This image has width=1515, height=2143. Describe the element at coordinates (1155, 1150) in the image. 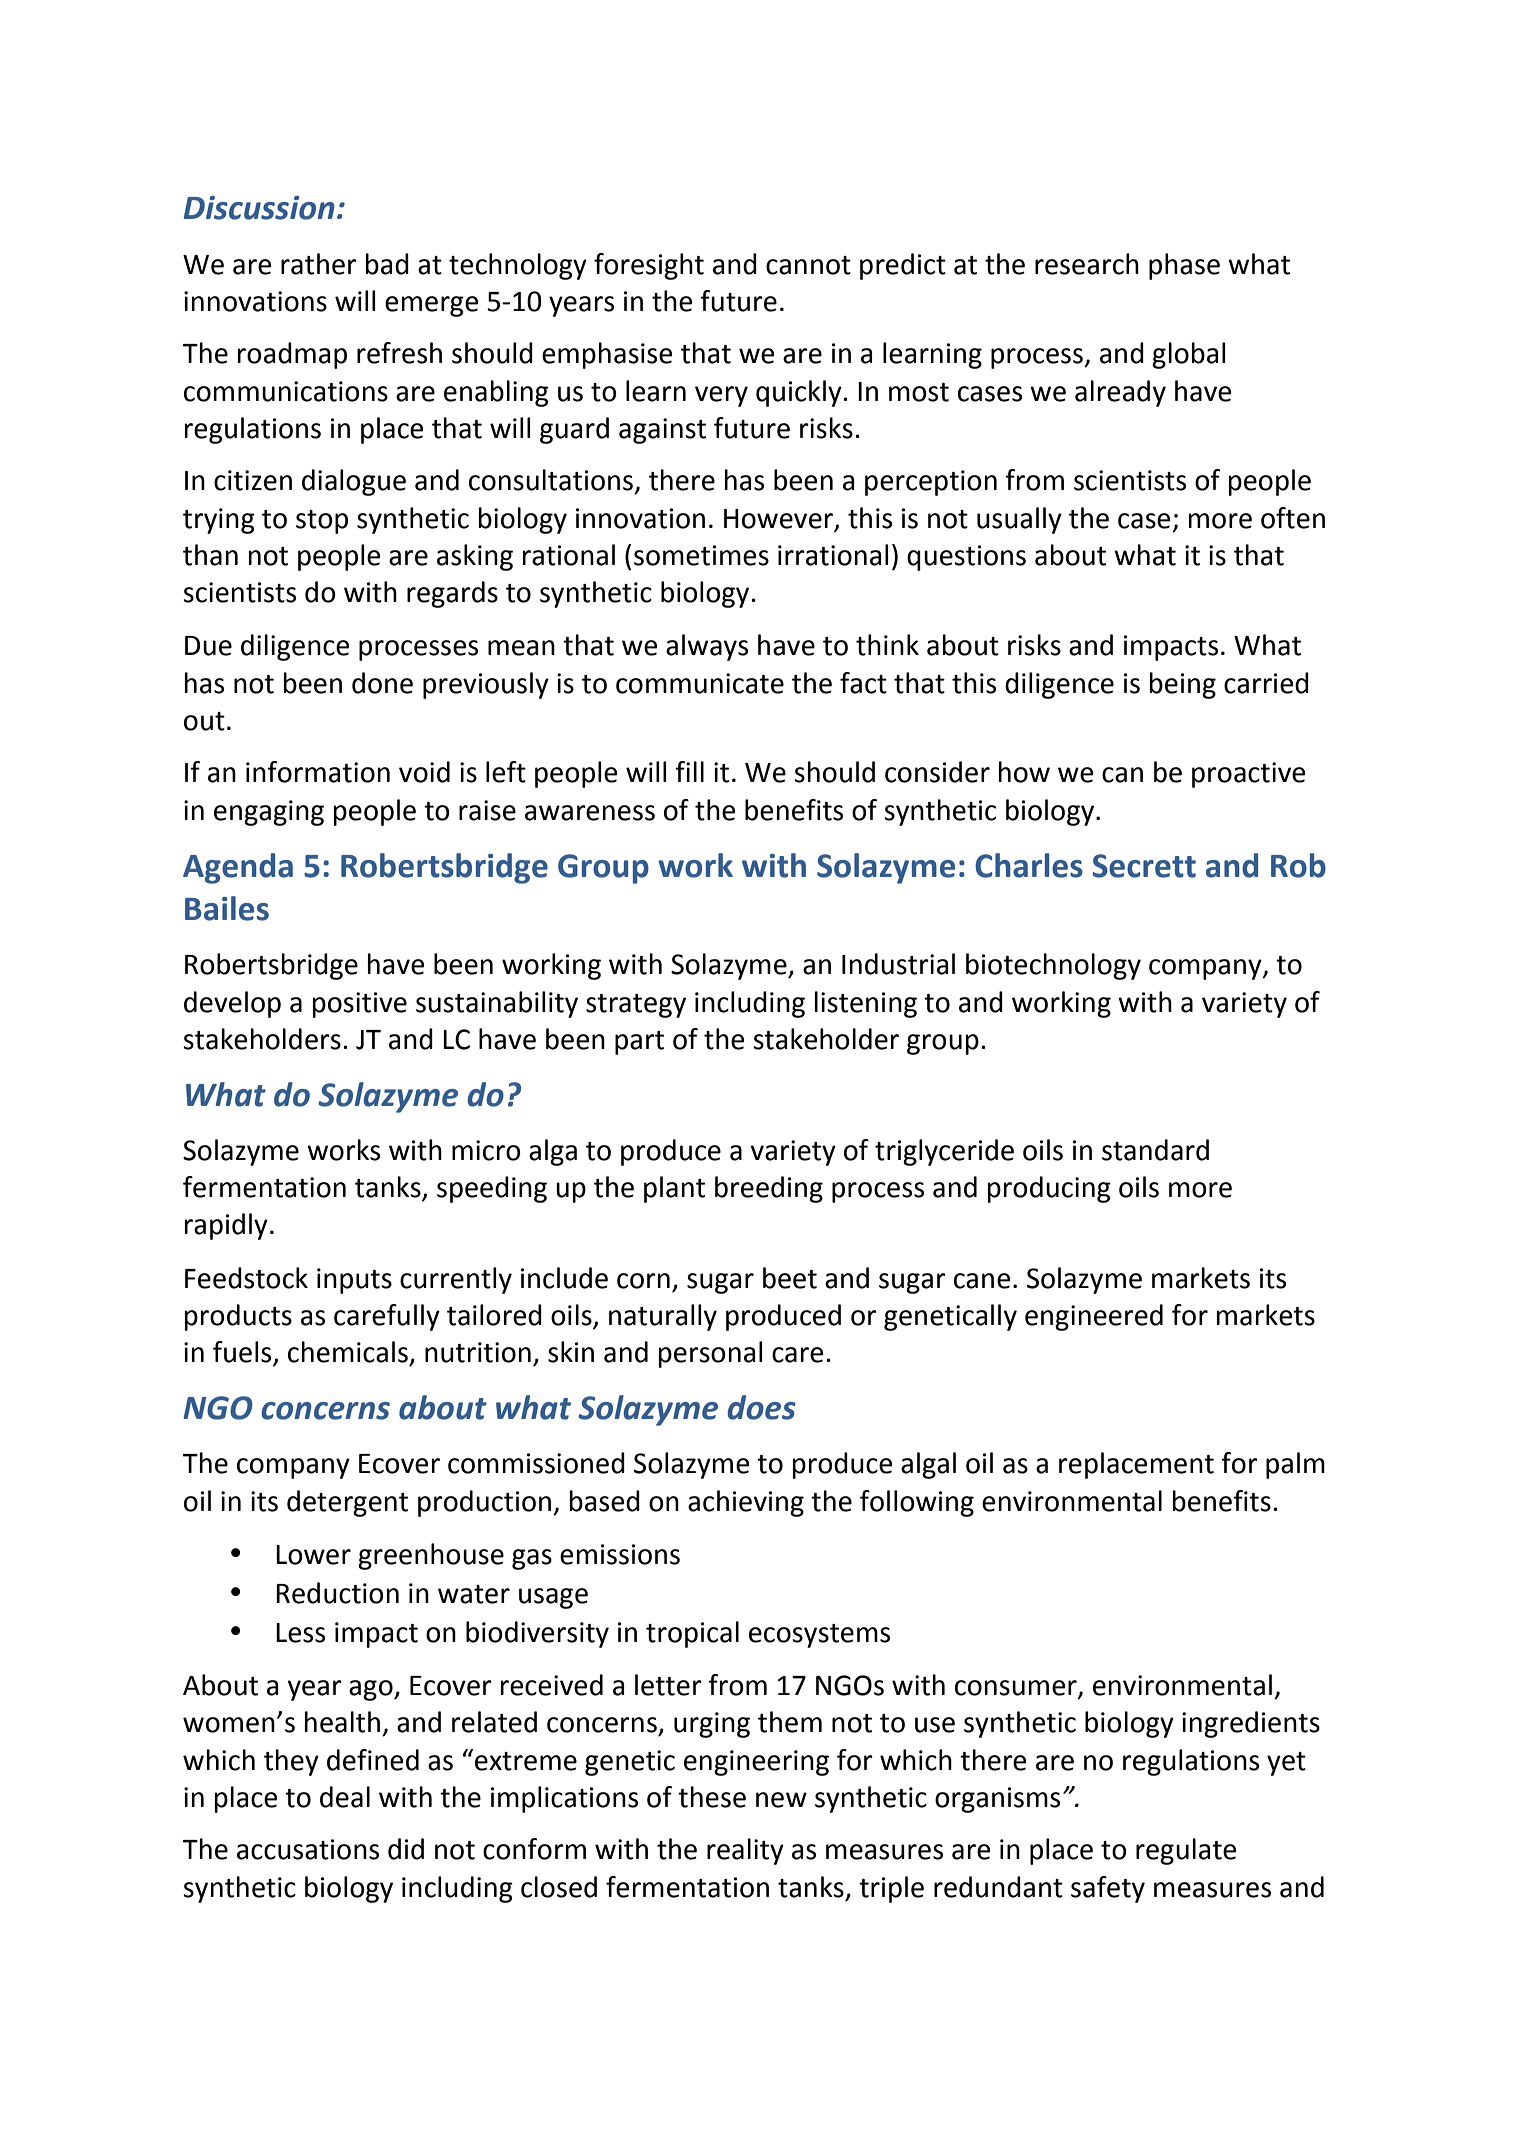

I see `standard` at that location.
